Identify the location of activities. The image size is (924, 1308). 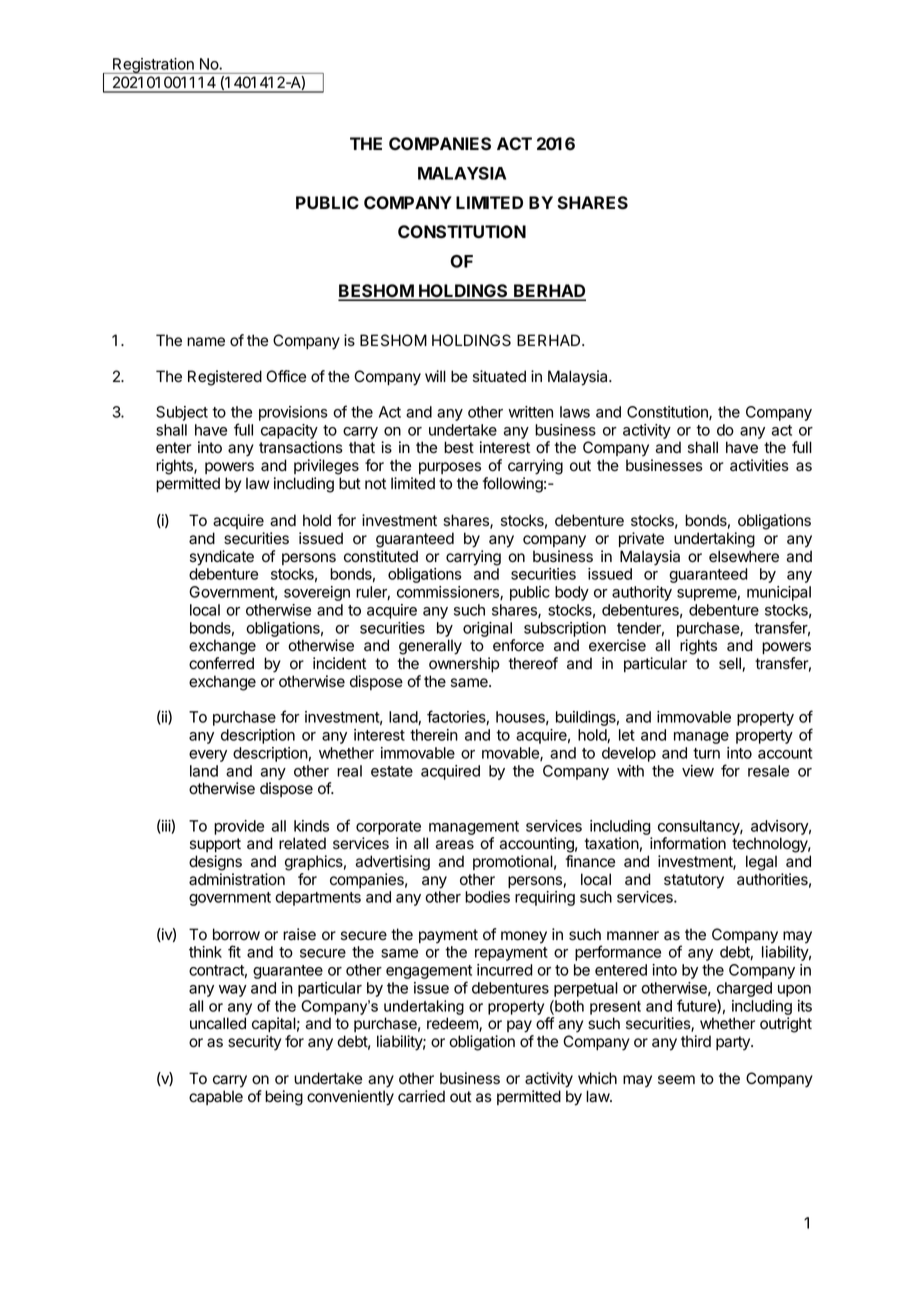
(759, 465).
